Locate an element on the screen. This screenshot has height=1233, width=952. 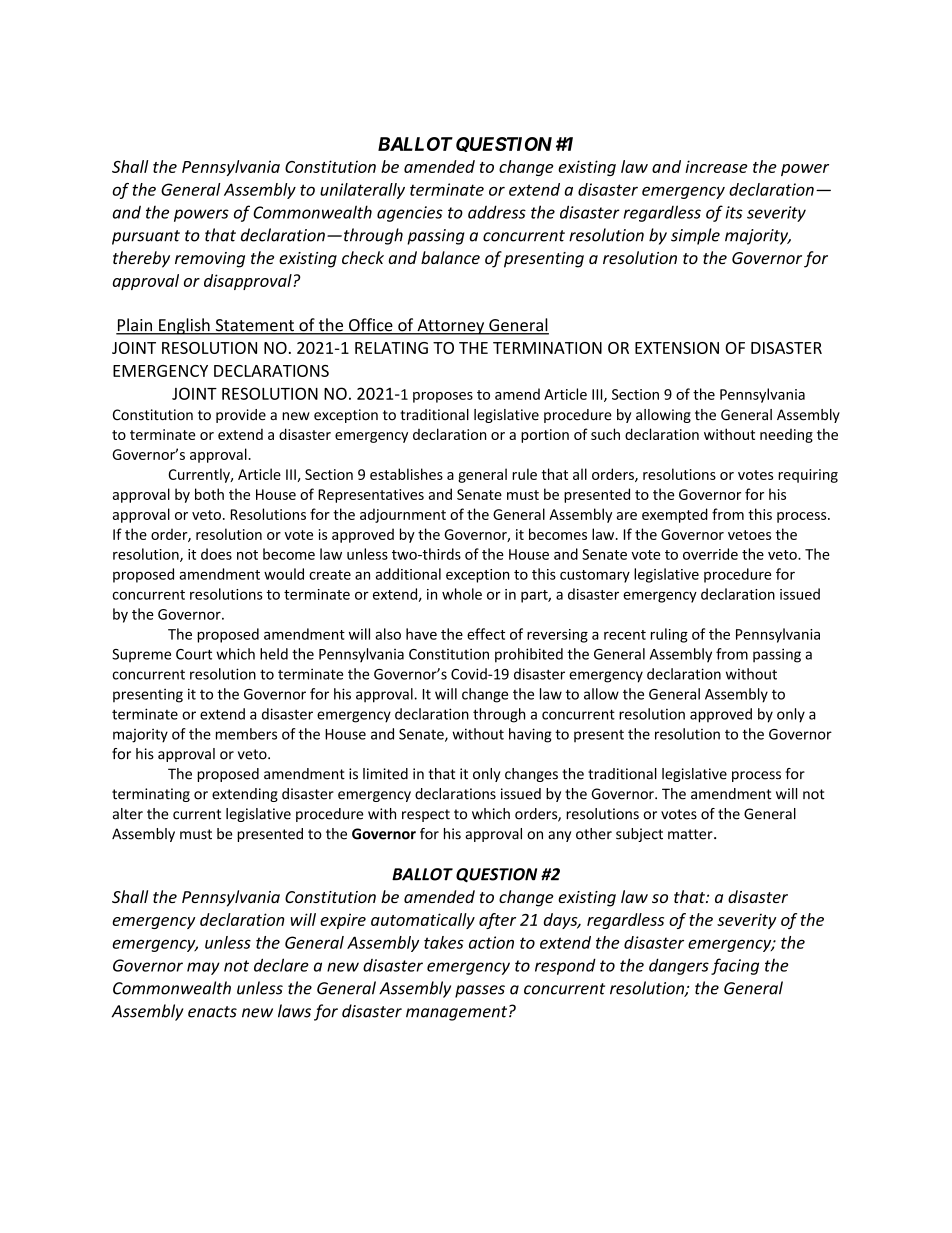
its is located at coordinates (734, 212).
